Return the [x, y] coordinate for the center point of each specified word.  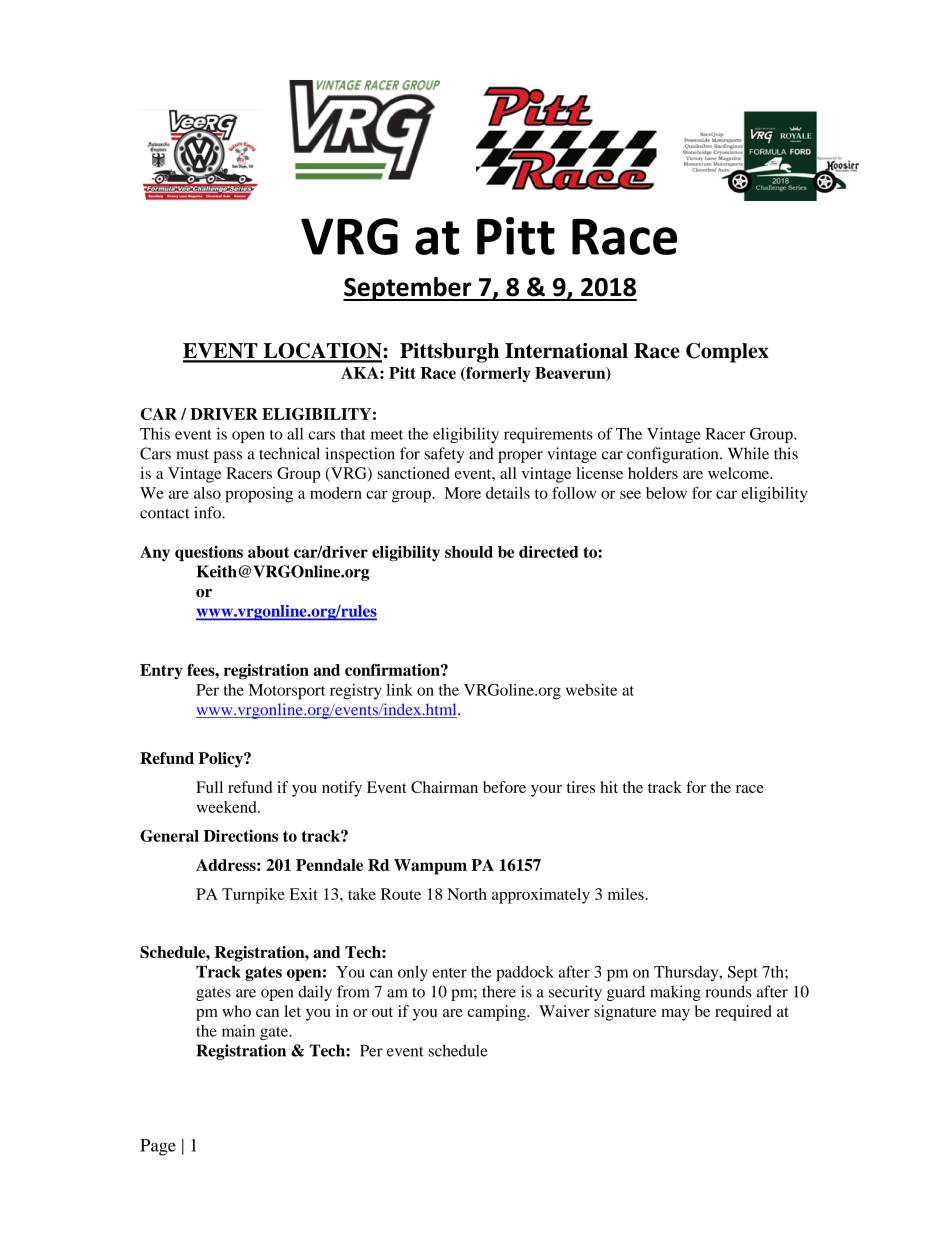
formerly [497, 374]
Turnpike [253, 896]
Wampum [430, 867]
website [591, 690]
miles [627, 894]
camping [498, 1013]
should [469, 552]
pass [228, 457]
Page [158, 1147]
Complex [727, 353]
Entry [161, 672]
